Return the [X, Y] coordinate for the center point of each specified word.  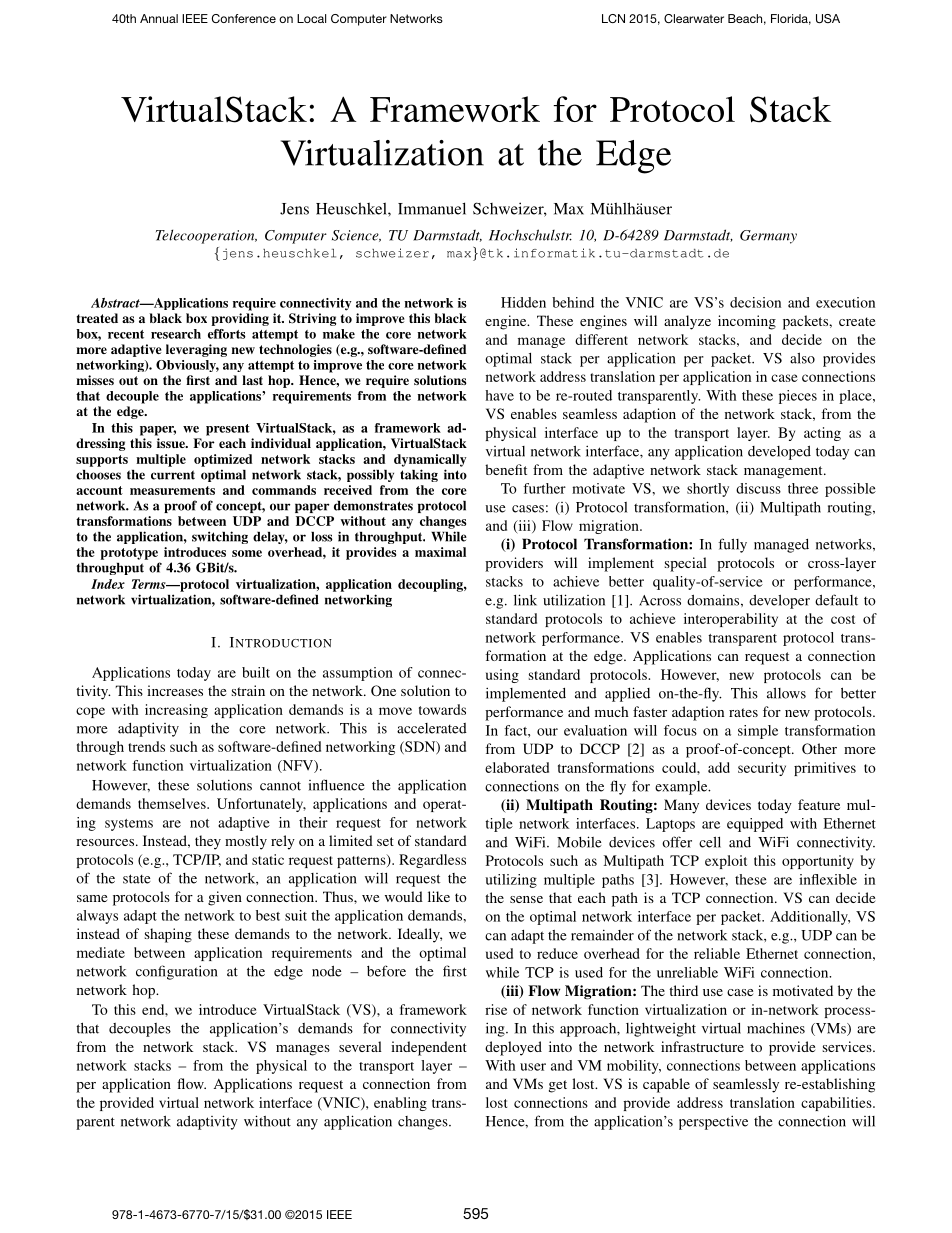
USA [828, 18]
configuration [176, 972]
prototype [129, 554]
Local [311, 18]
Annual [159, 18]
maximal [440, 552]
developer [779, 601]
